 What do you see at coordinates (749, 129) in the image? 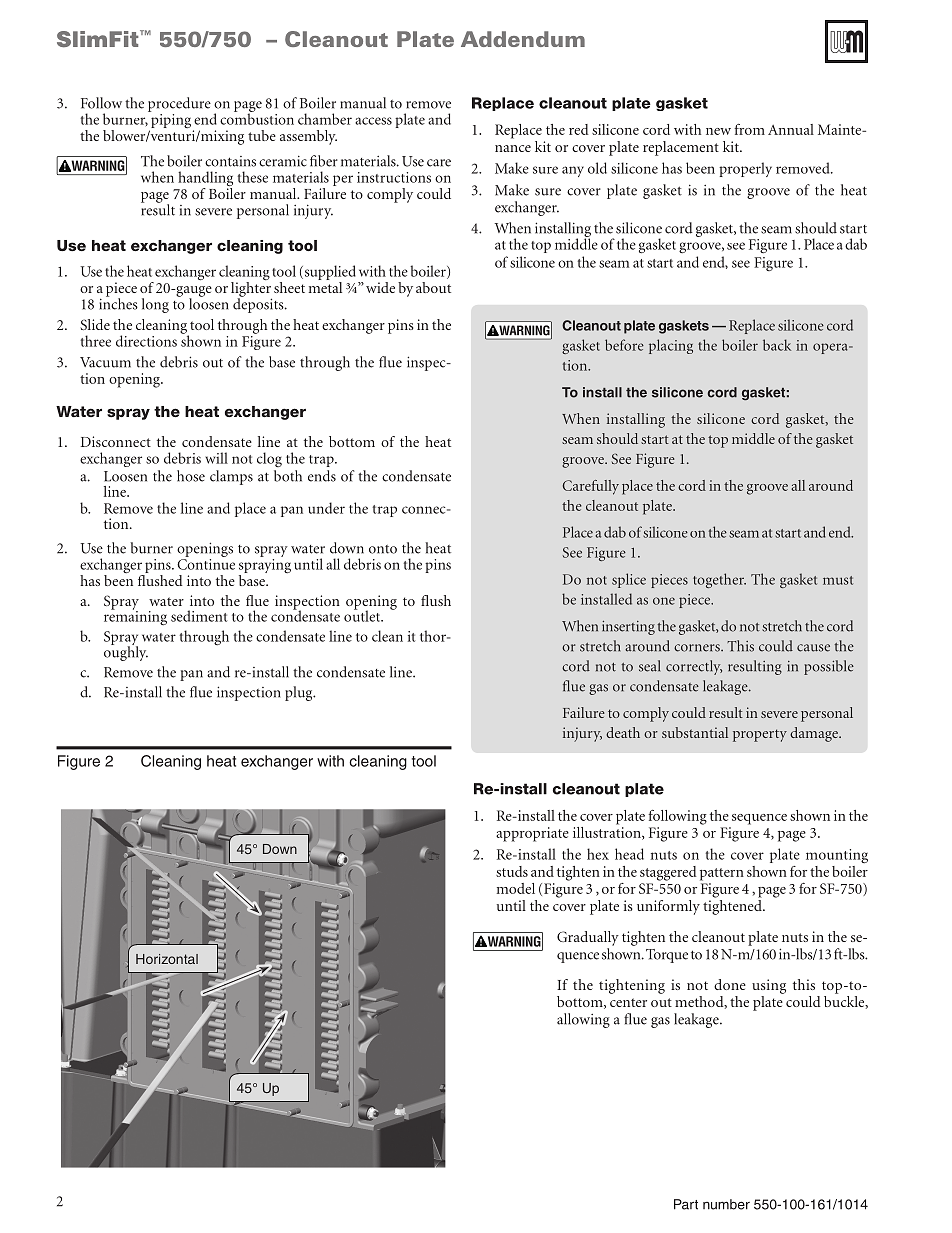
I see `from` at bounding box center [749, 129].
